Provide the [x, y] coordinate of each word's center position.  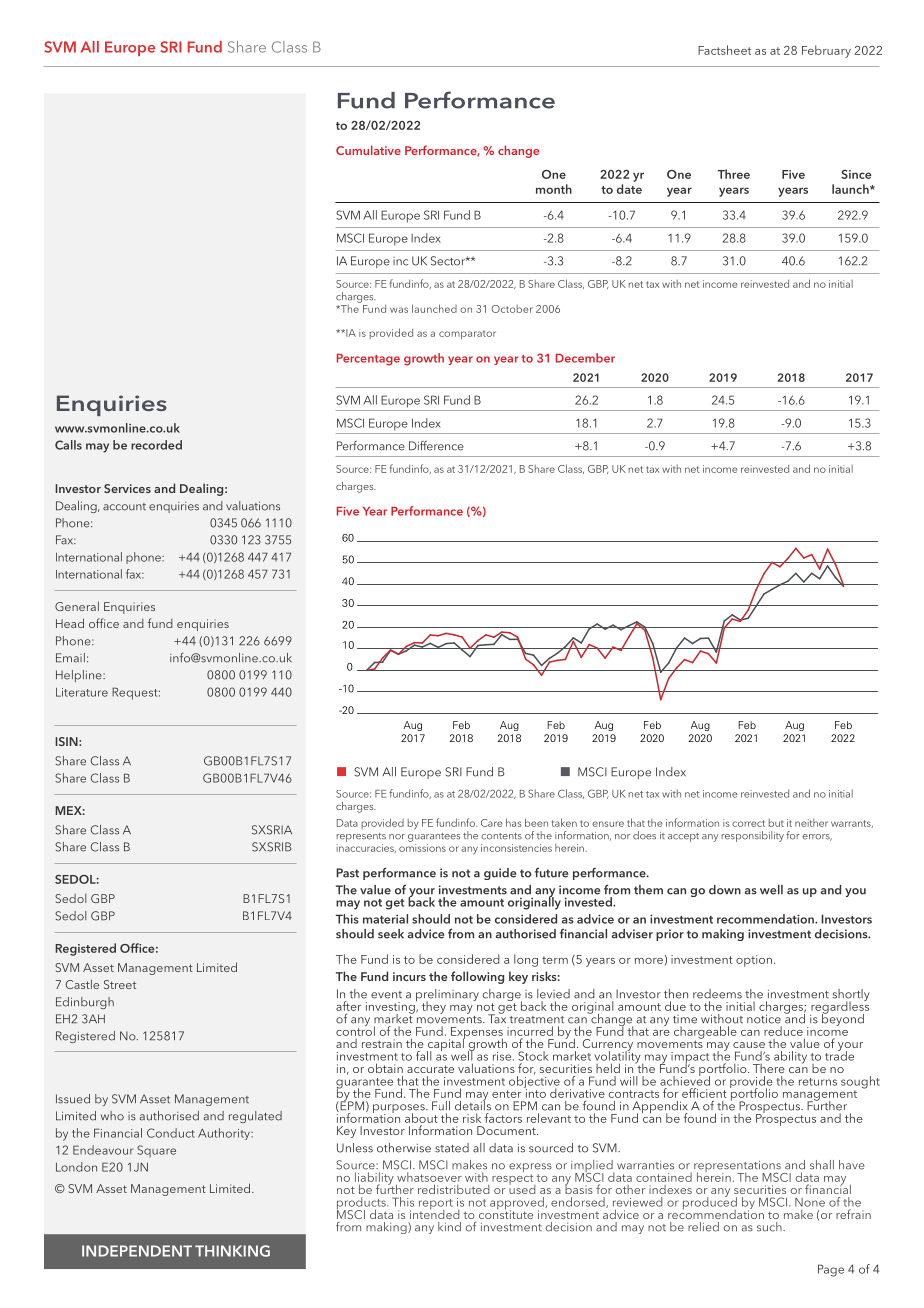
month [554, 189]
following [477, 977]
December [585, 358]
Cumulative [368, 150]
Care [491, 823]
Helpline [80, 676]
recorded [156, 445]
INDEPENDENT [137, 1251]
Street [120, 984]
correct [748, 823]
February [826, 51]
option [754, 961]
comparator [467, 334]
